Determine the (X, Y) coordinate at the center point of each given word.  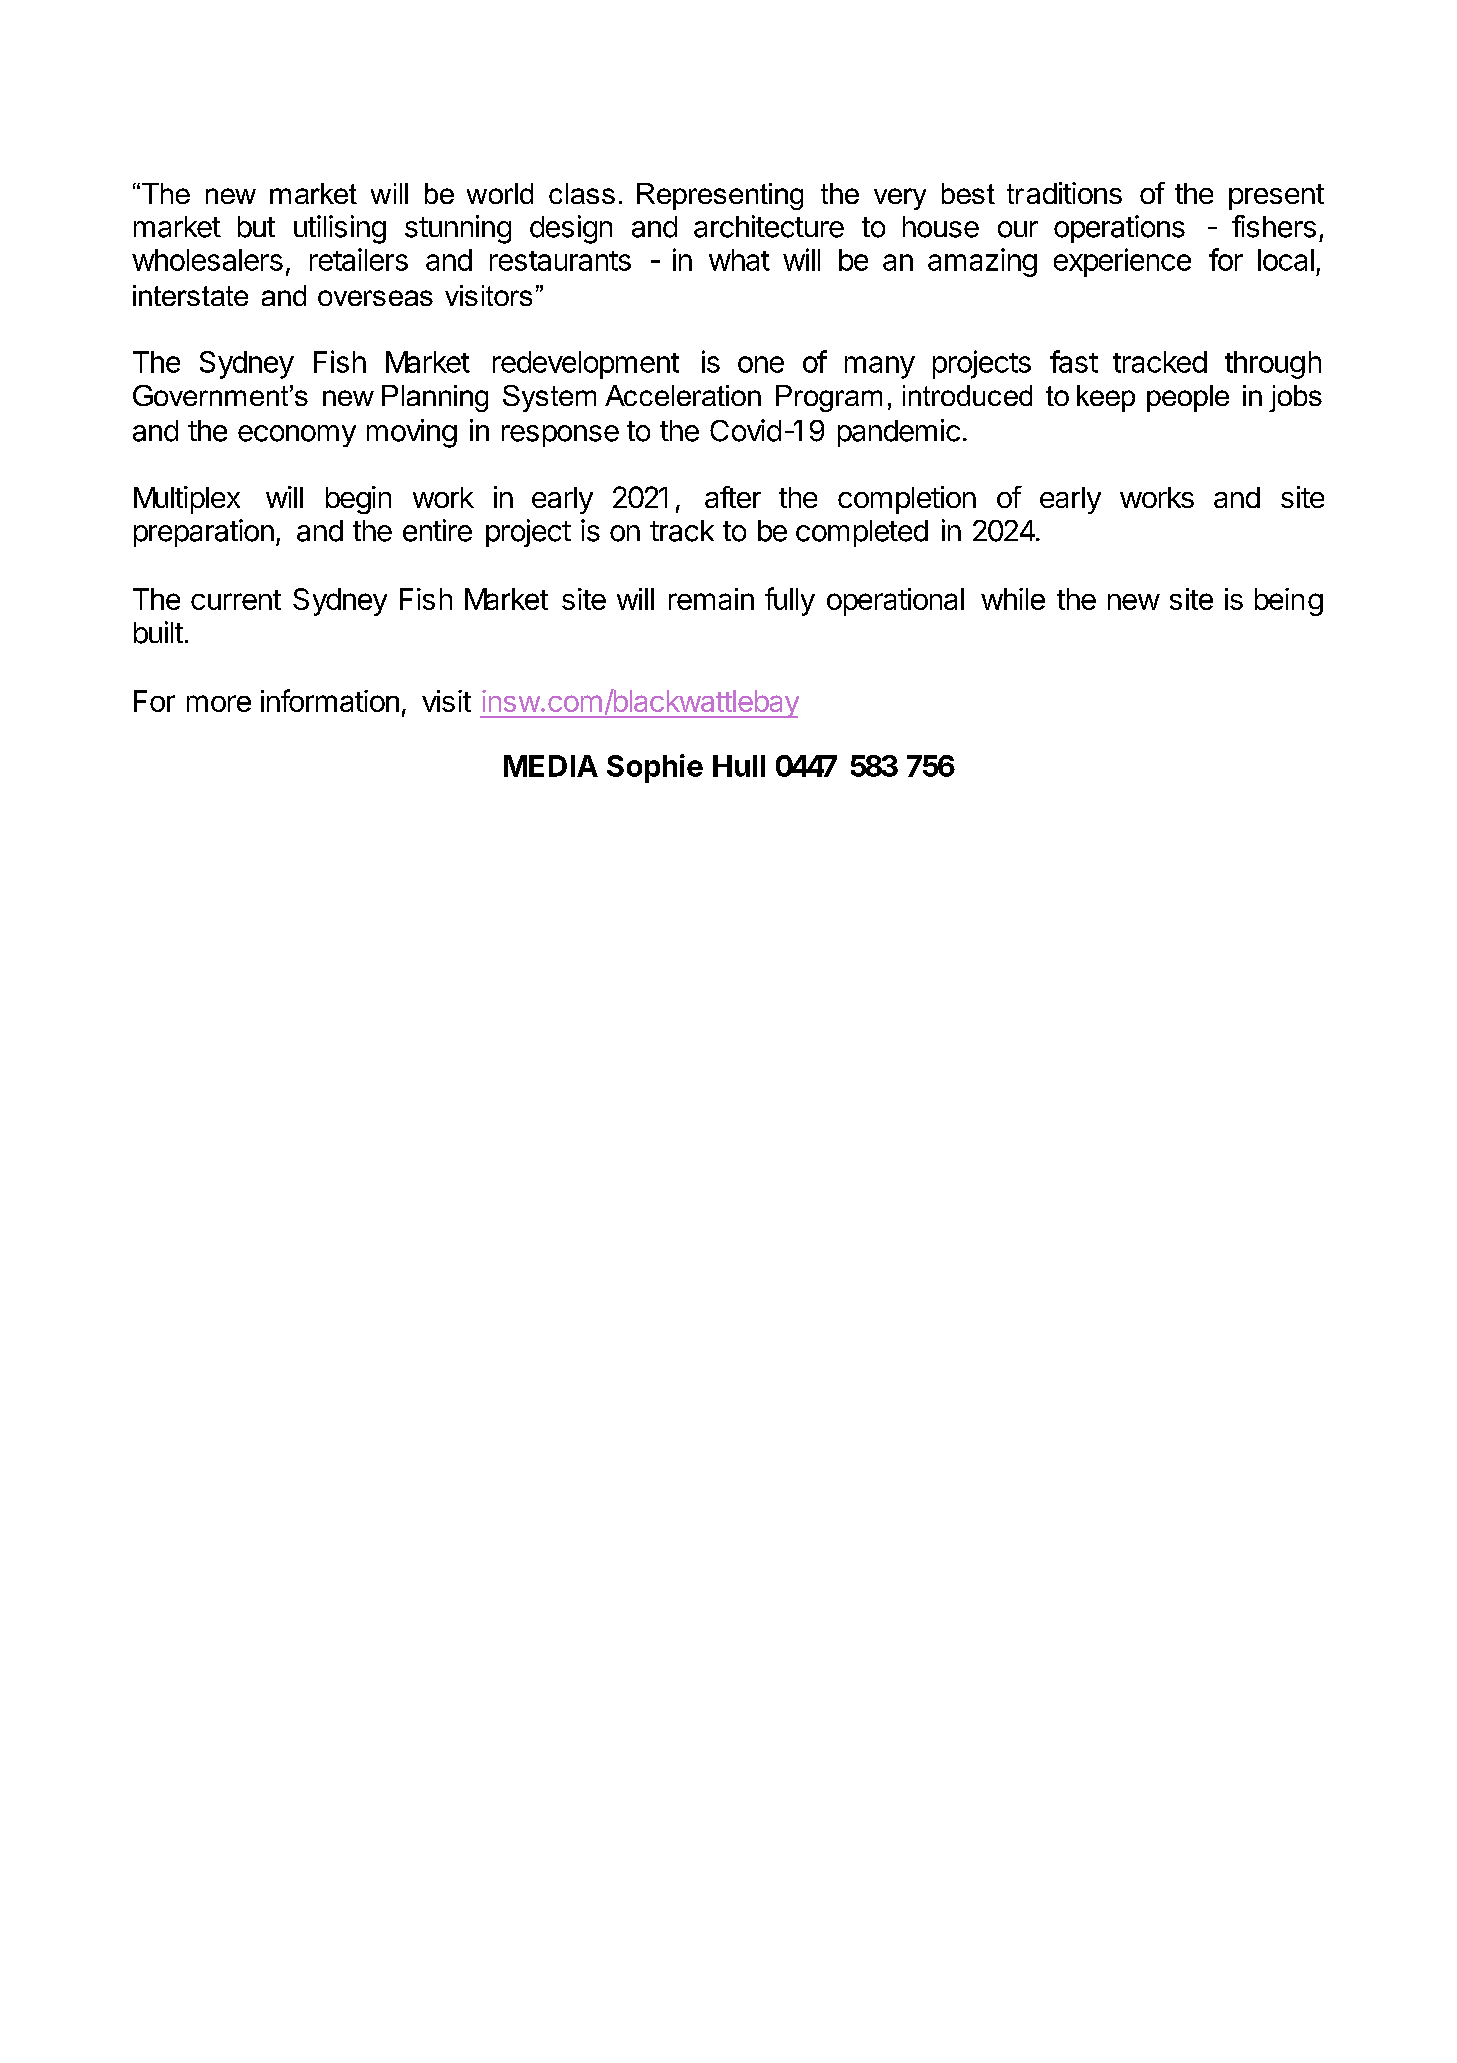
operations (1119, 229)
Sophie (655, 768)
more (219, 703)
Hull (739, 766)
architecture (769, 226)
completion (907, 500)
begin (358, 500)
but (256, 227)
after (733, 497)
